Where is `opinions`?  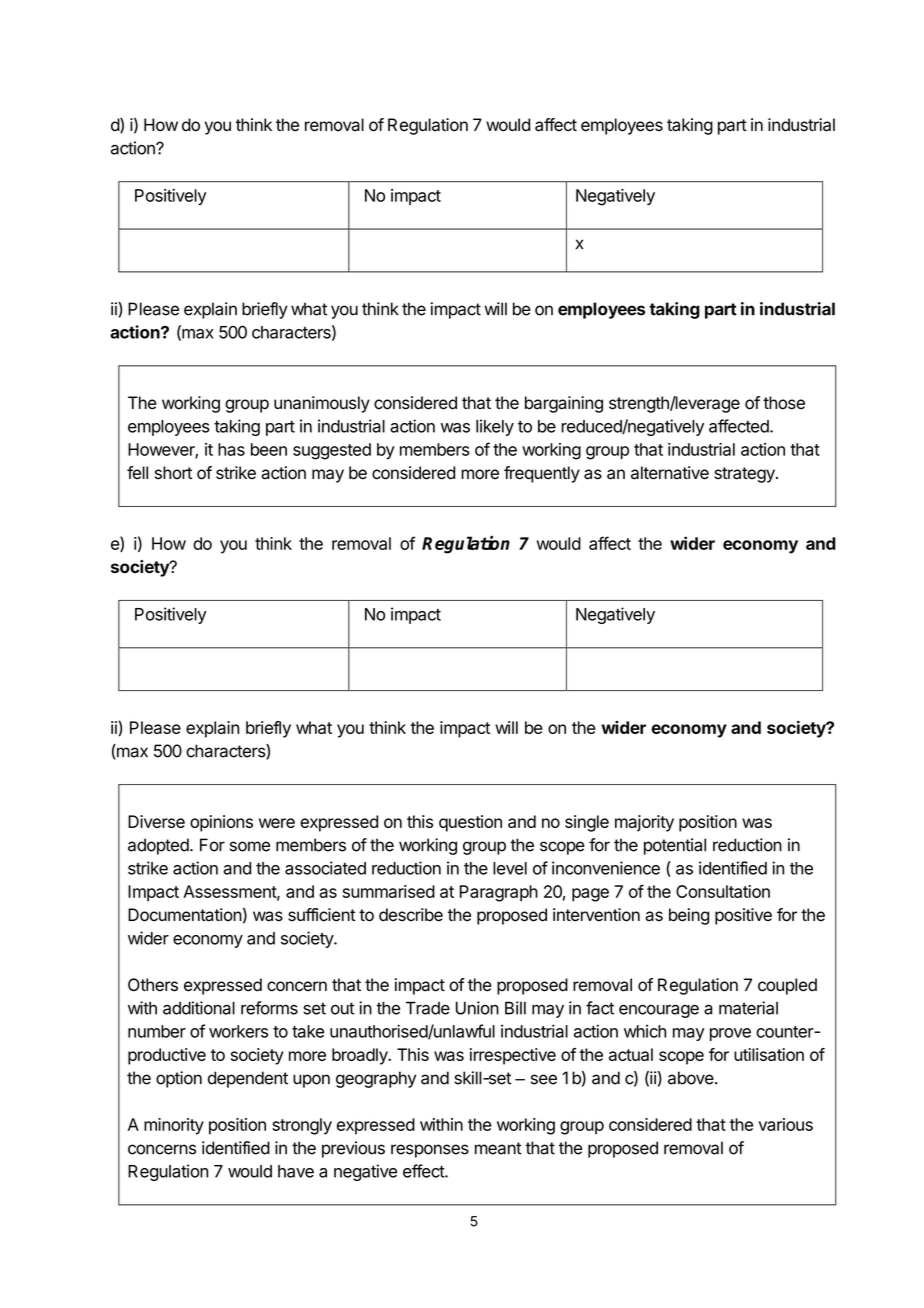
opinions is located at coordinates (221, 823).
